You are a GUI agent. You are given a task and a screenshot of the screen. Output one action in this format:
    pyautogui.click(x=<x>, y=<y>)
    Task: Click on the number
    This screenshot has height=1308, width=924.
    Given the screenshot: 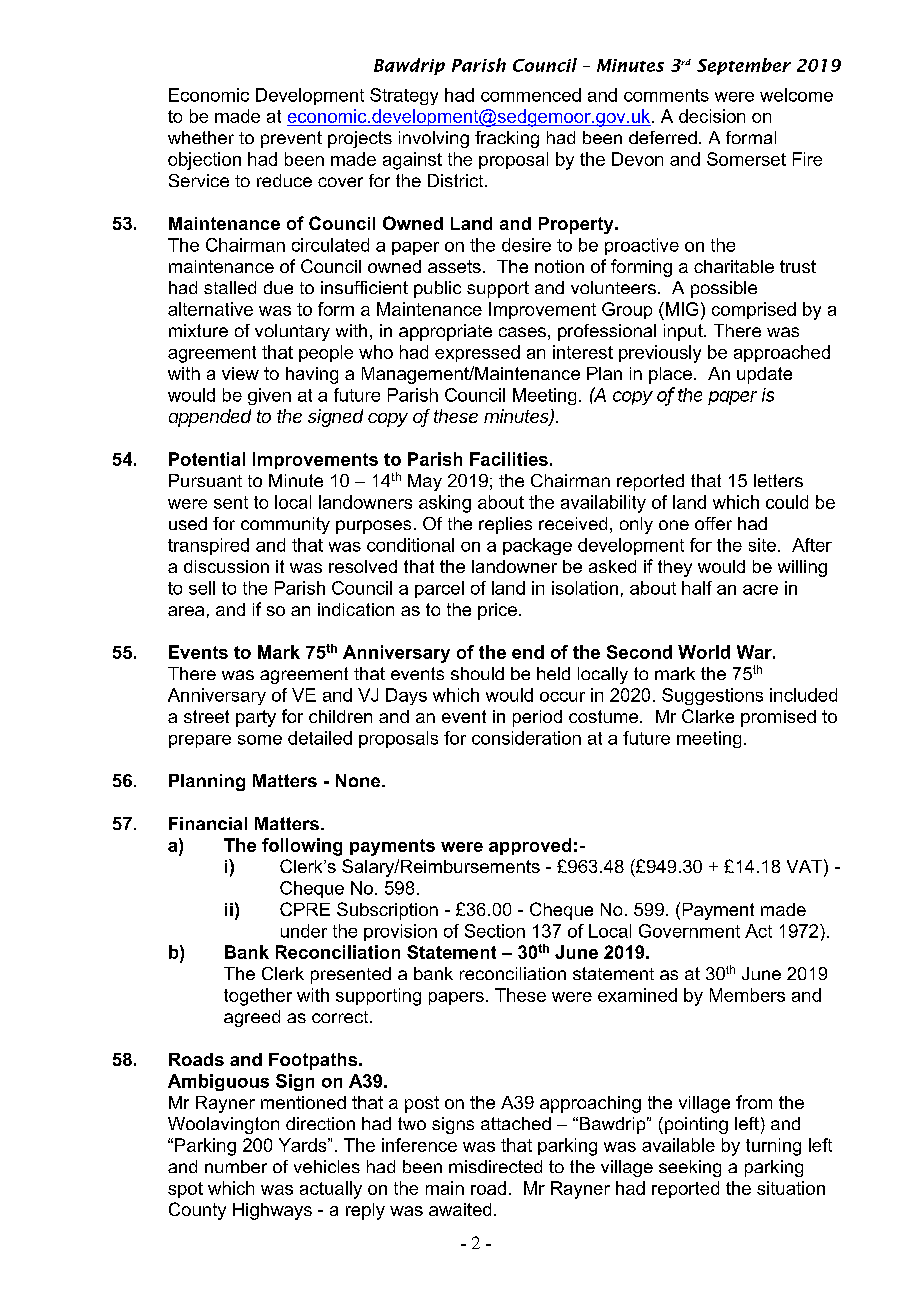 What is the action you would take?
    pyautogui.click(x=236, y=1166)
